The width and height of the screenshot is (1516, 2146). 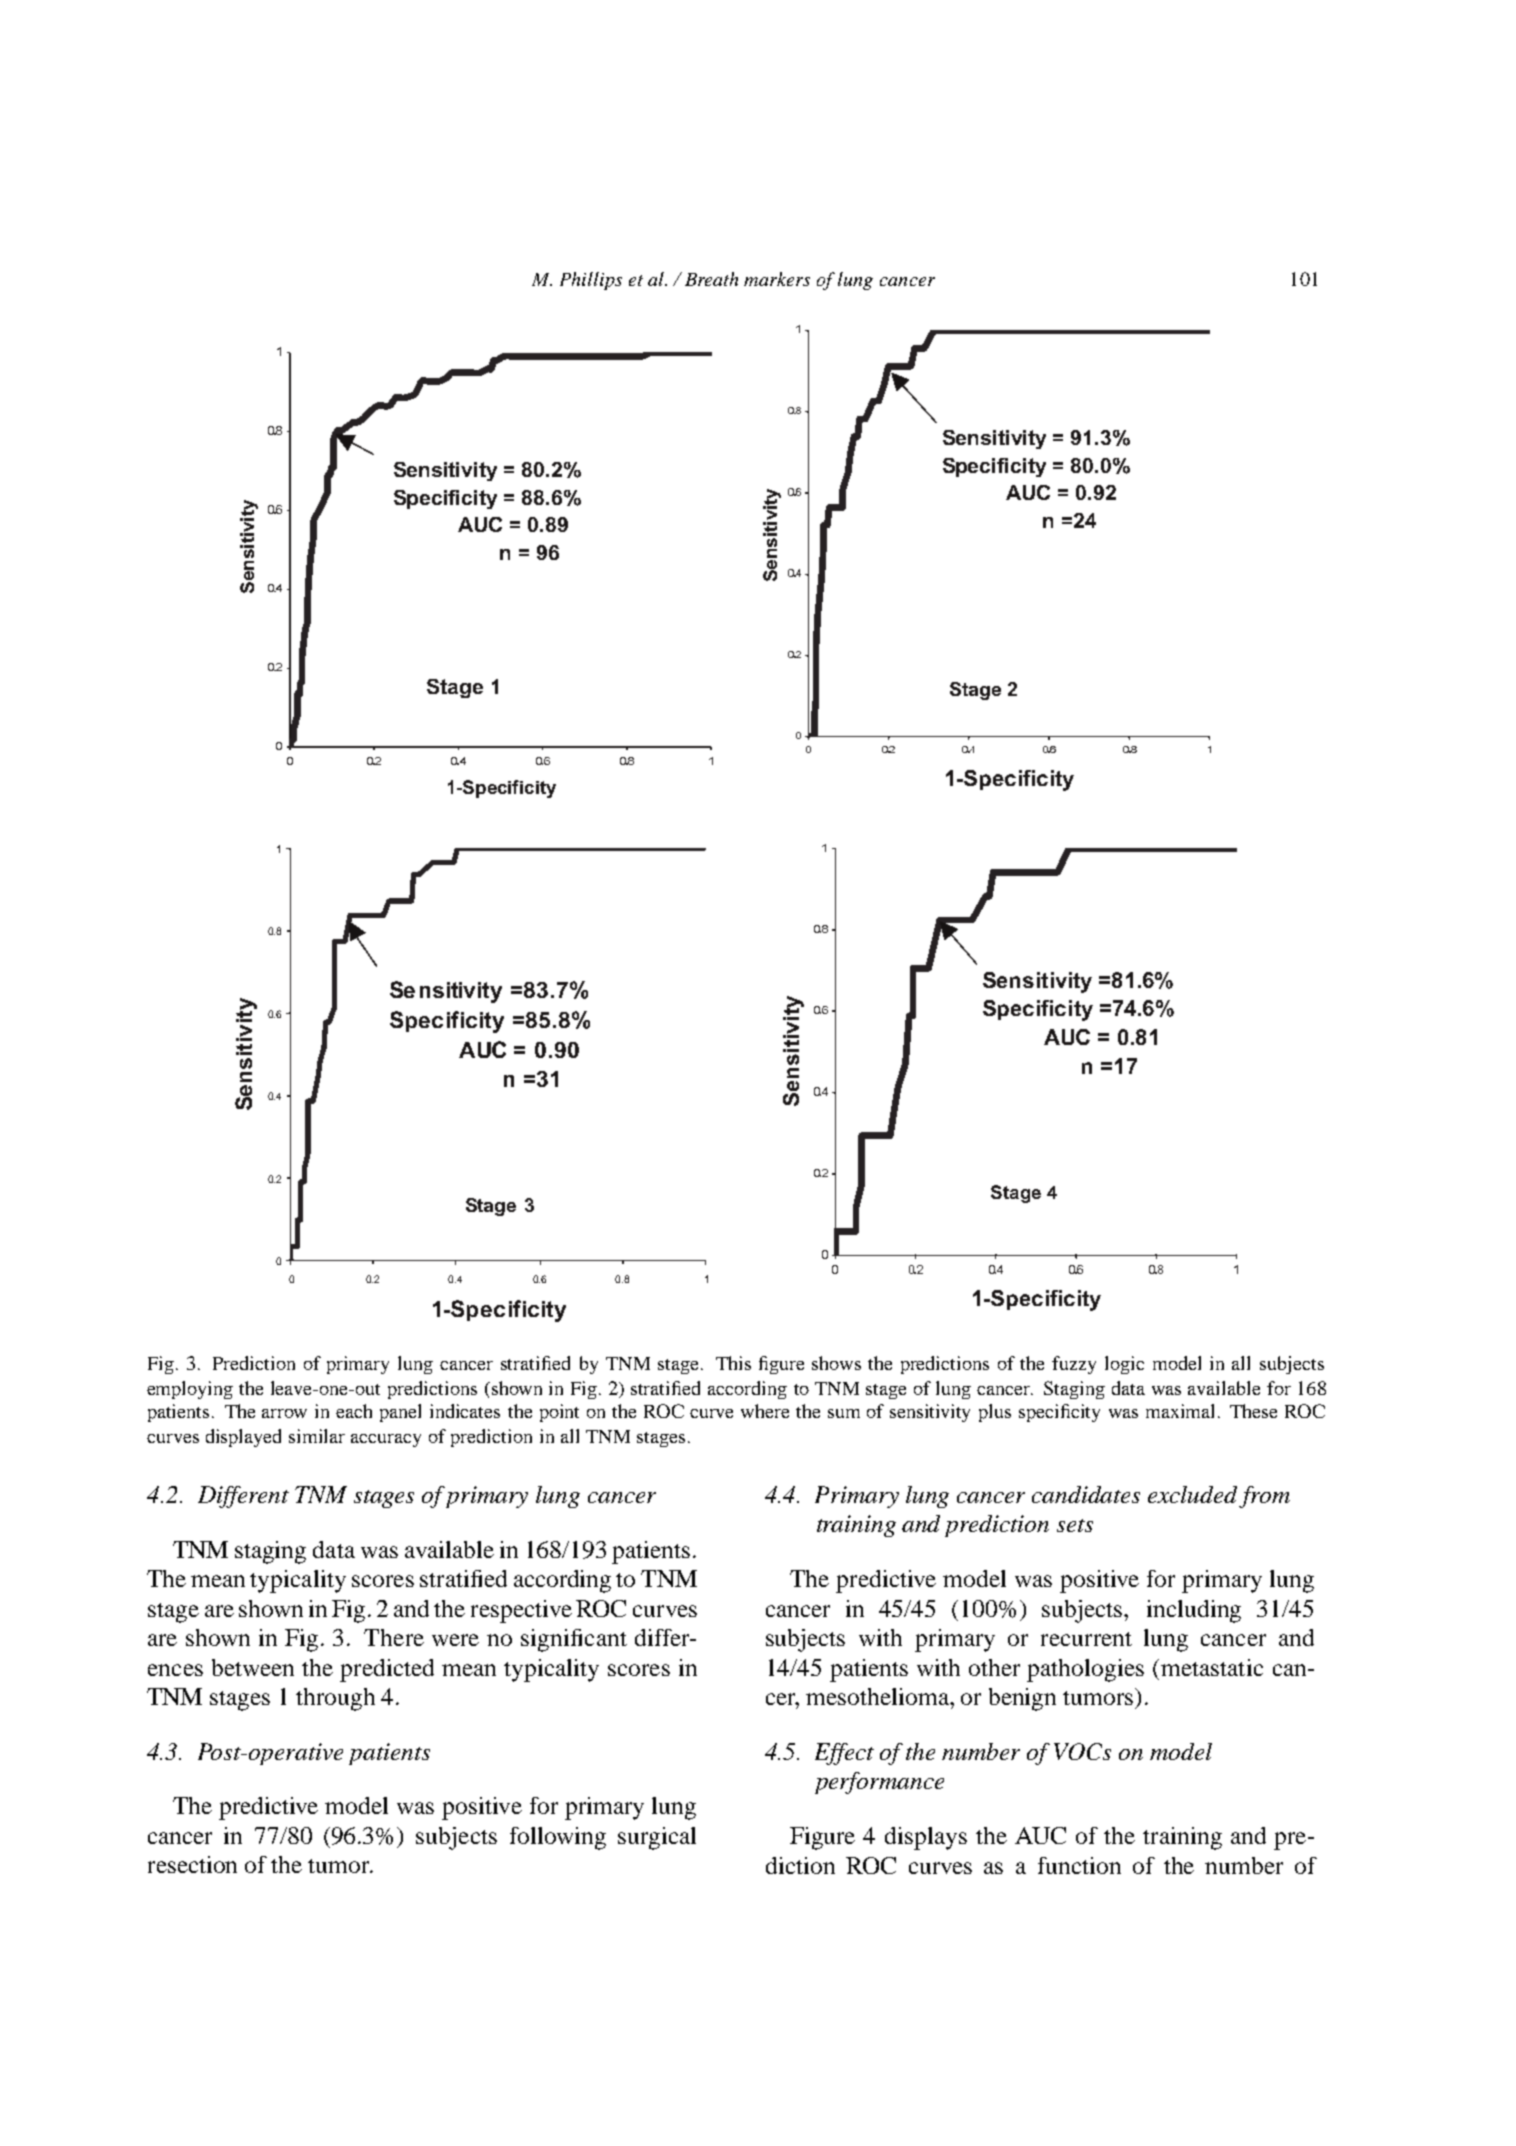 I want to click on surgical, so click(x=657, y=1838).
